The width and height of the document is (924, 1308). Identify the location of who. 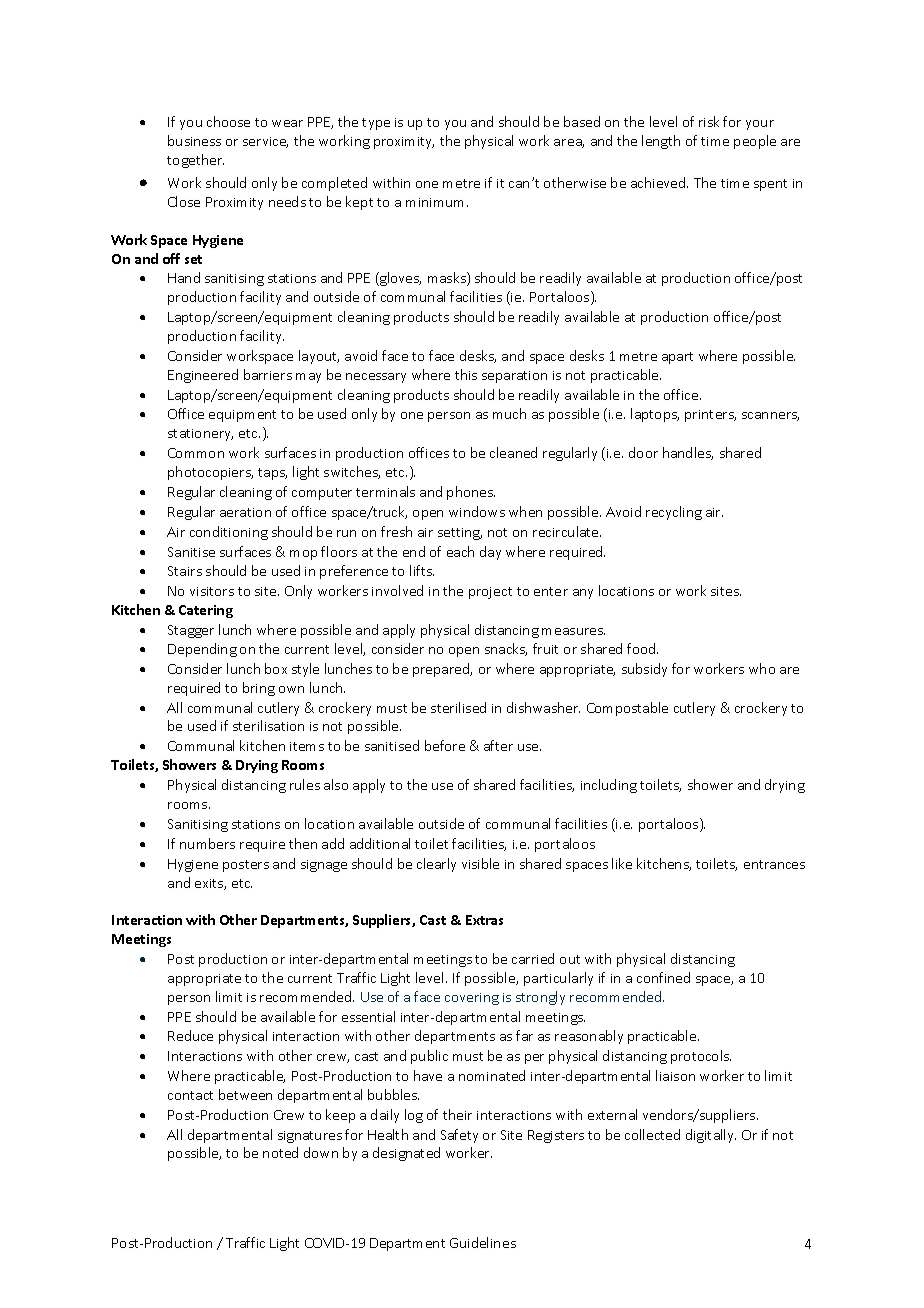
(762, 668).
